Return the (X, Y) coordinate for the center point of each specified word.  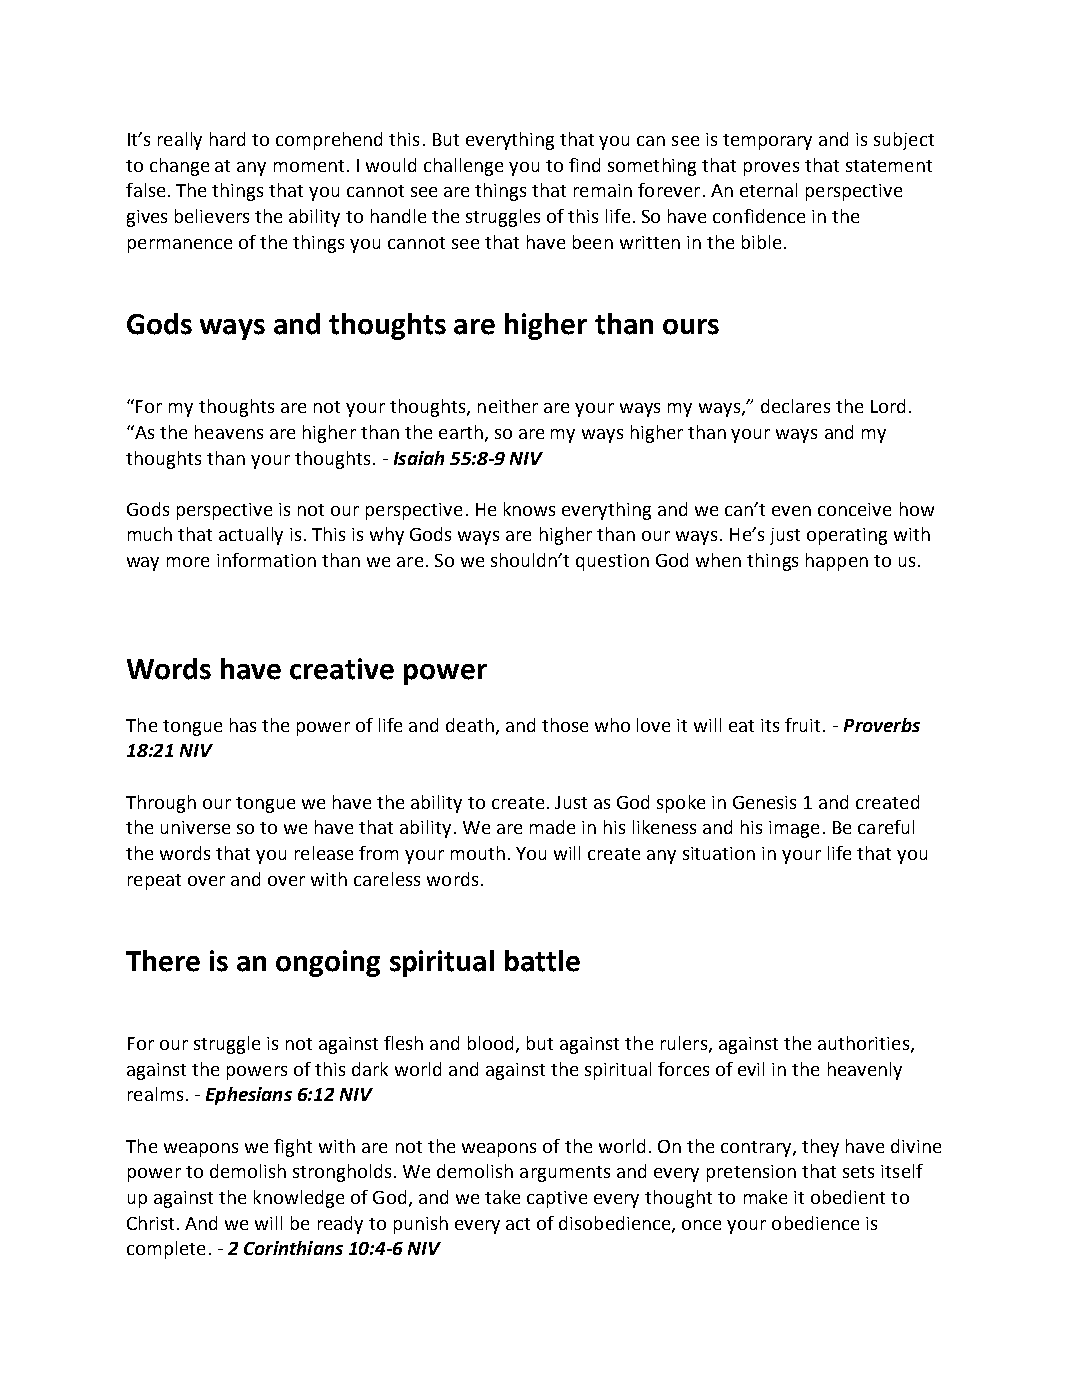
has (243, 725)
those (565, 725)
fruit (802, 725)
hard (227, 139)
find (584, 165)
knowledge (299, 1199)
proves (771, 169)
